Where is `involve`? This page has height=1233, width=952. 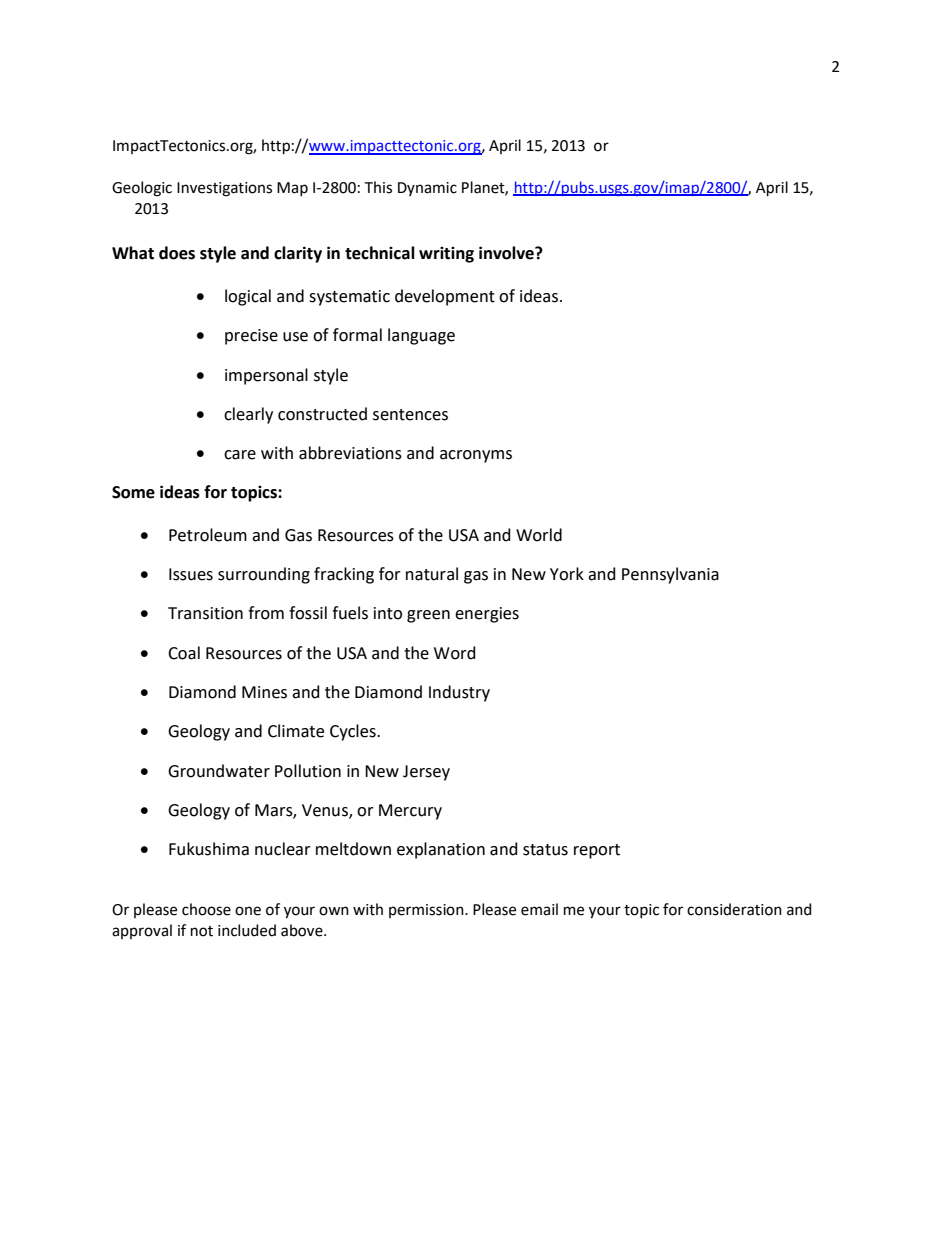
involve is located at coordinates (507, 253).
